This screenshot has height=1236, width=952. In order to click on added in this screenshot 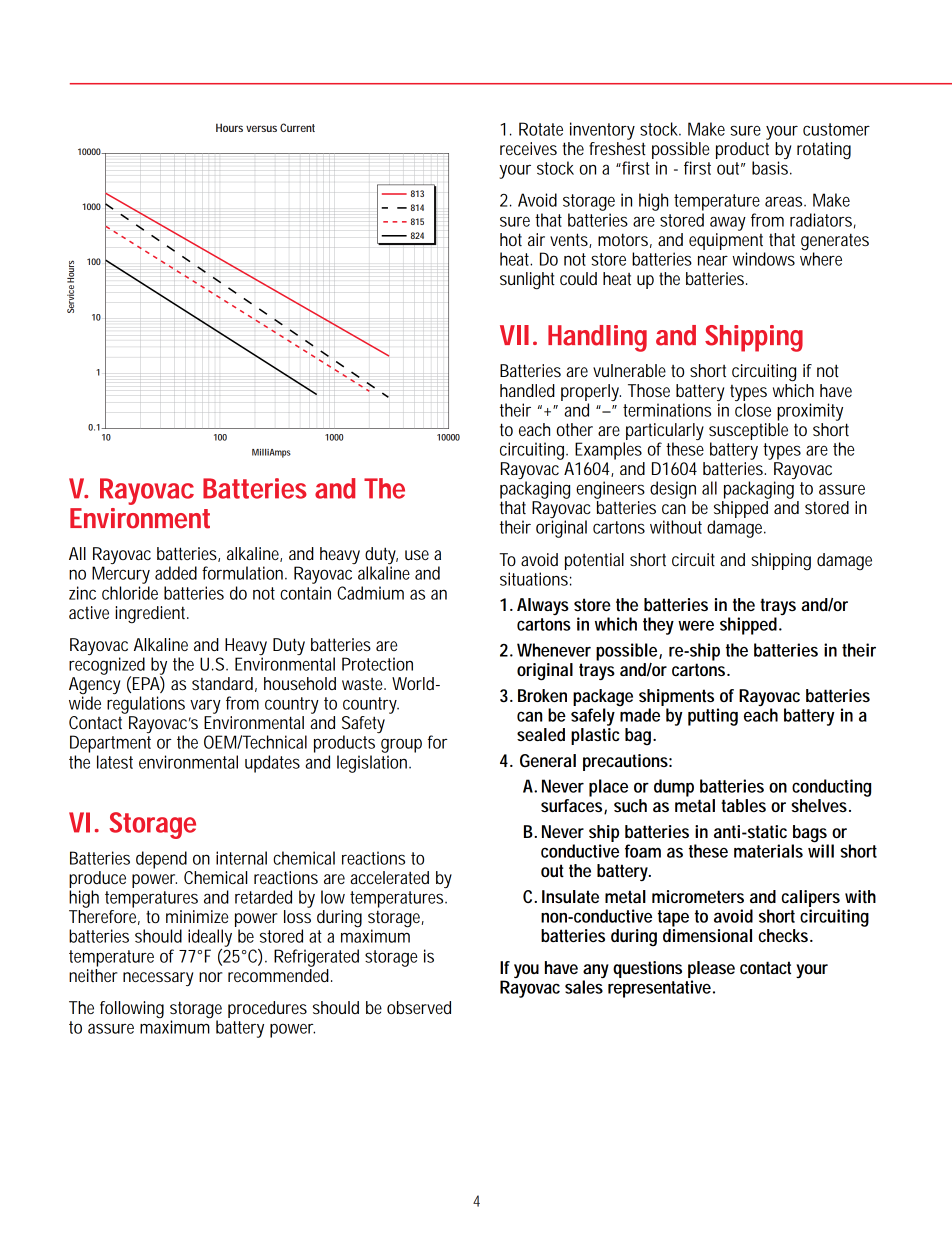, I will do `click(176, 573)`.
